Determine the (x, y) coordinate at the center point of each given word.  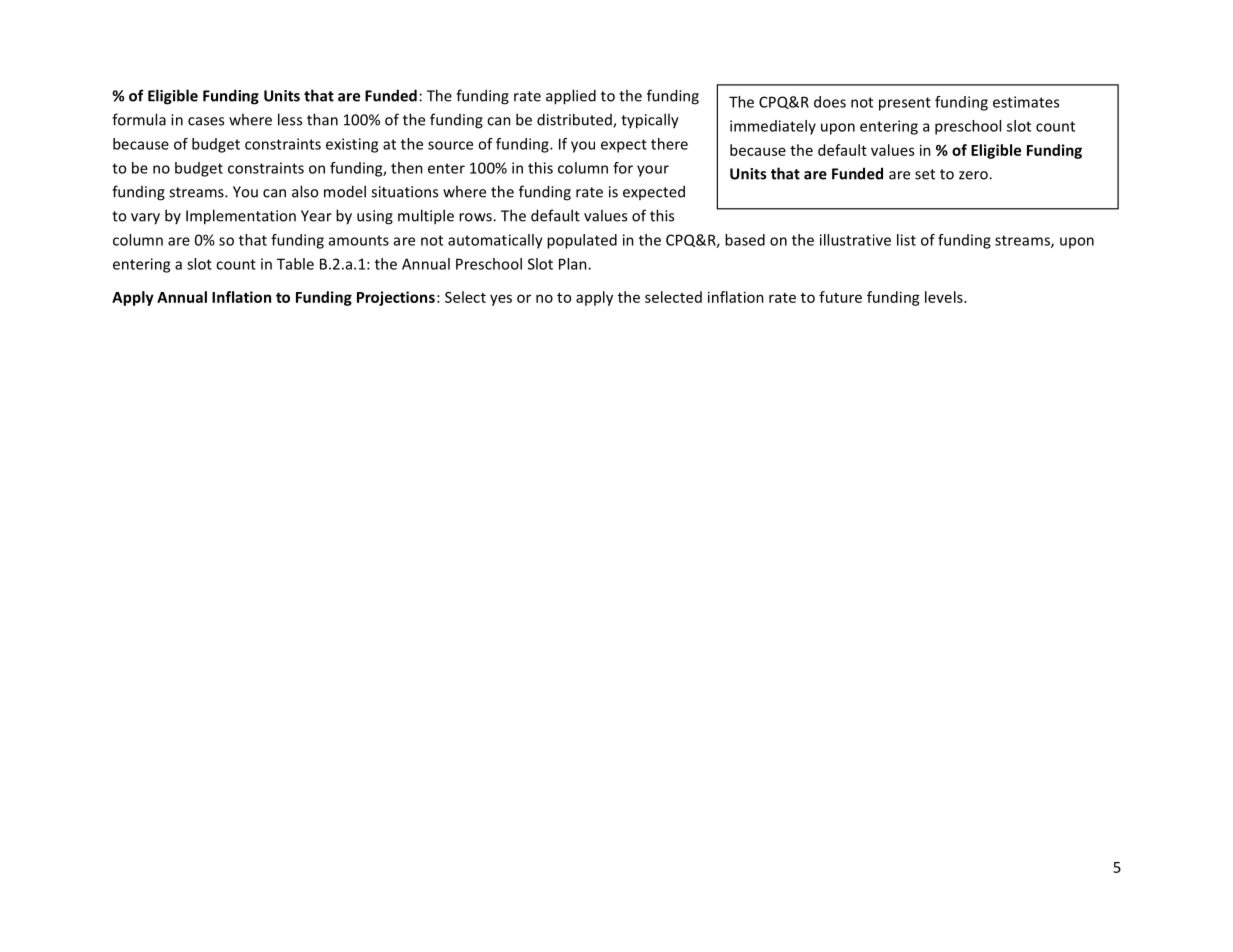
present (905, 104)
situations (404, 192)
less (290, 119)
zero (974, 175)
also (305, 191)
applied (571, 97)
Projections (396, 298)
